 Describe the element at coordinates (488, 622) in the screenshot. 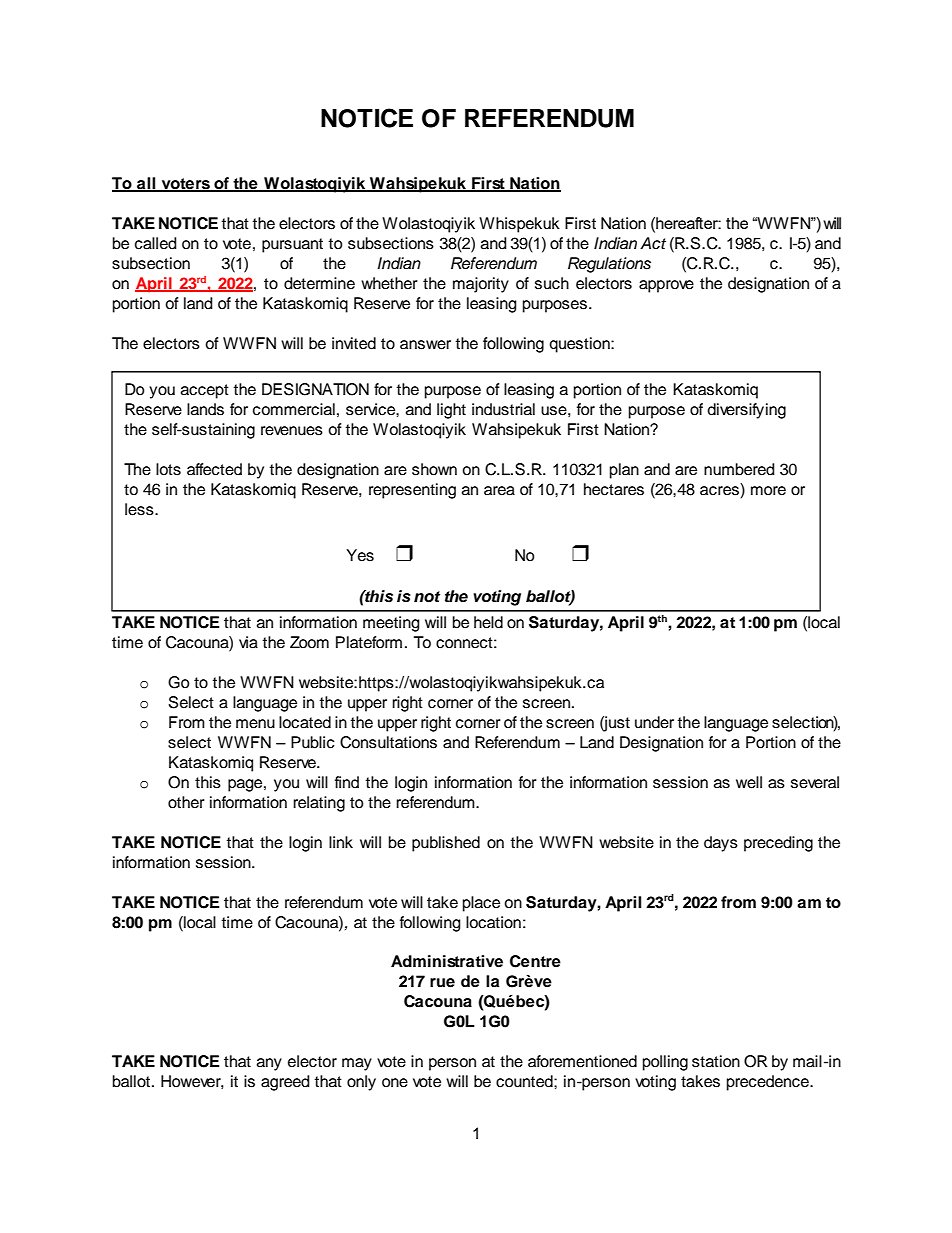

I see `held` at that location.
